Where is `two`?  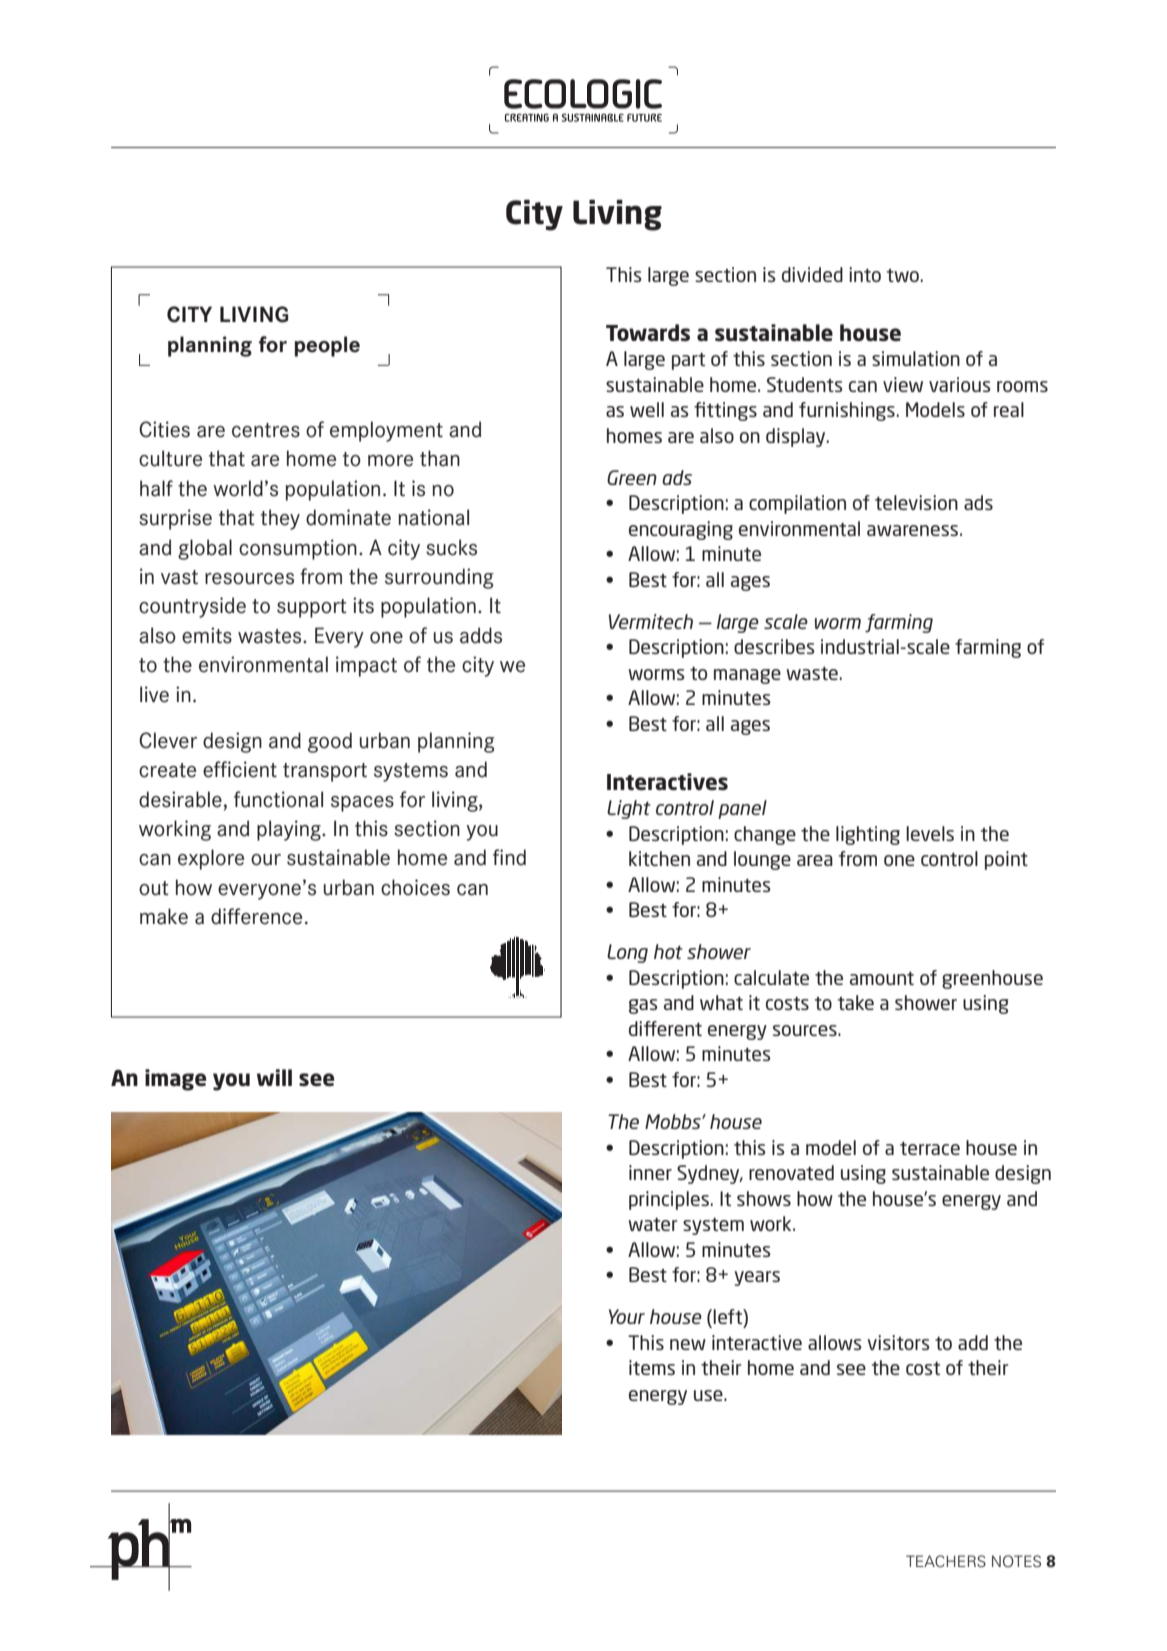
two is located at coordinates (903, 275).
